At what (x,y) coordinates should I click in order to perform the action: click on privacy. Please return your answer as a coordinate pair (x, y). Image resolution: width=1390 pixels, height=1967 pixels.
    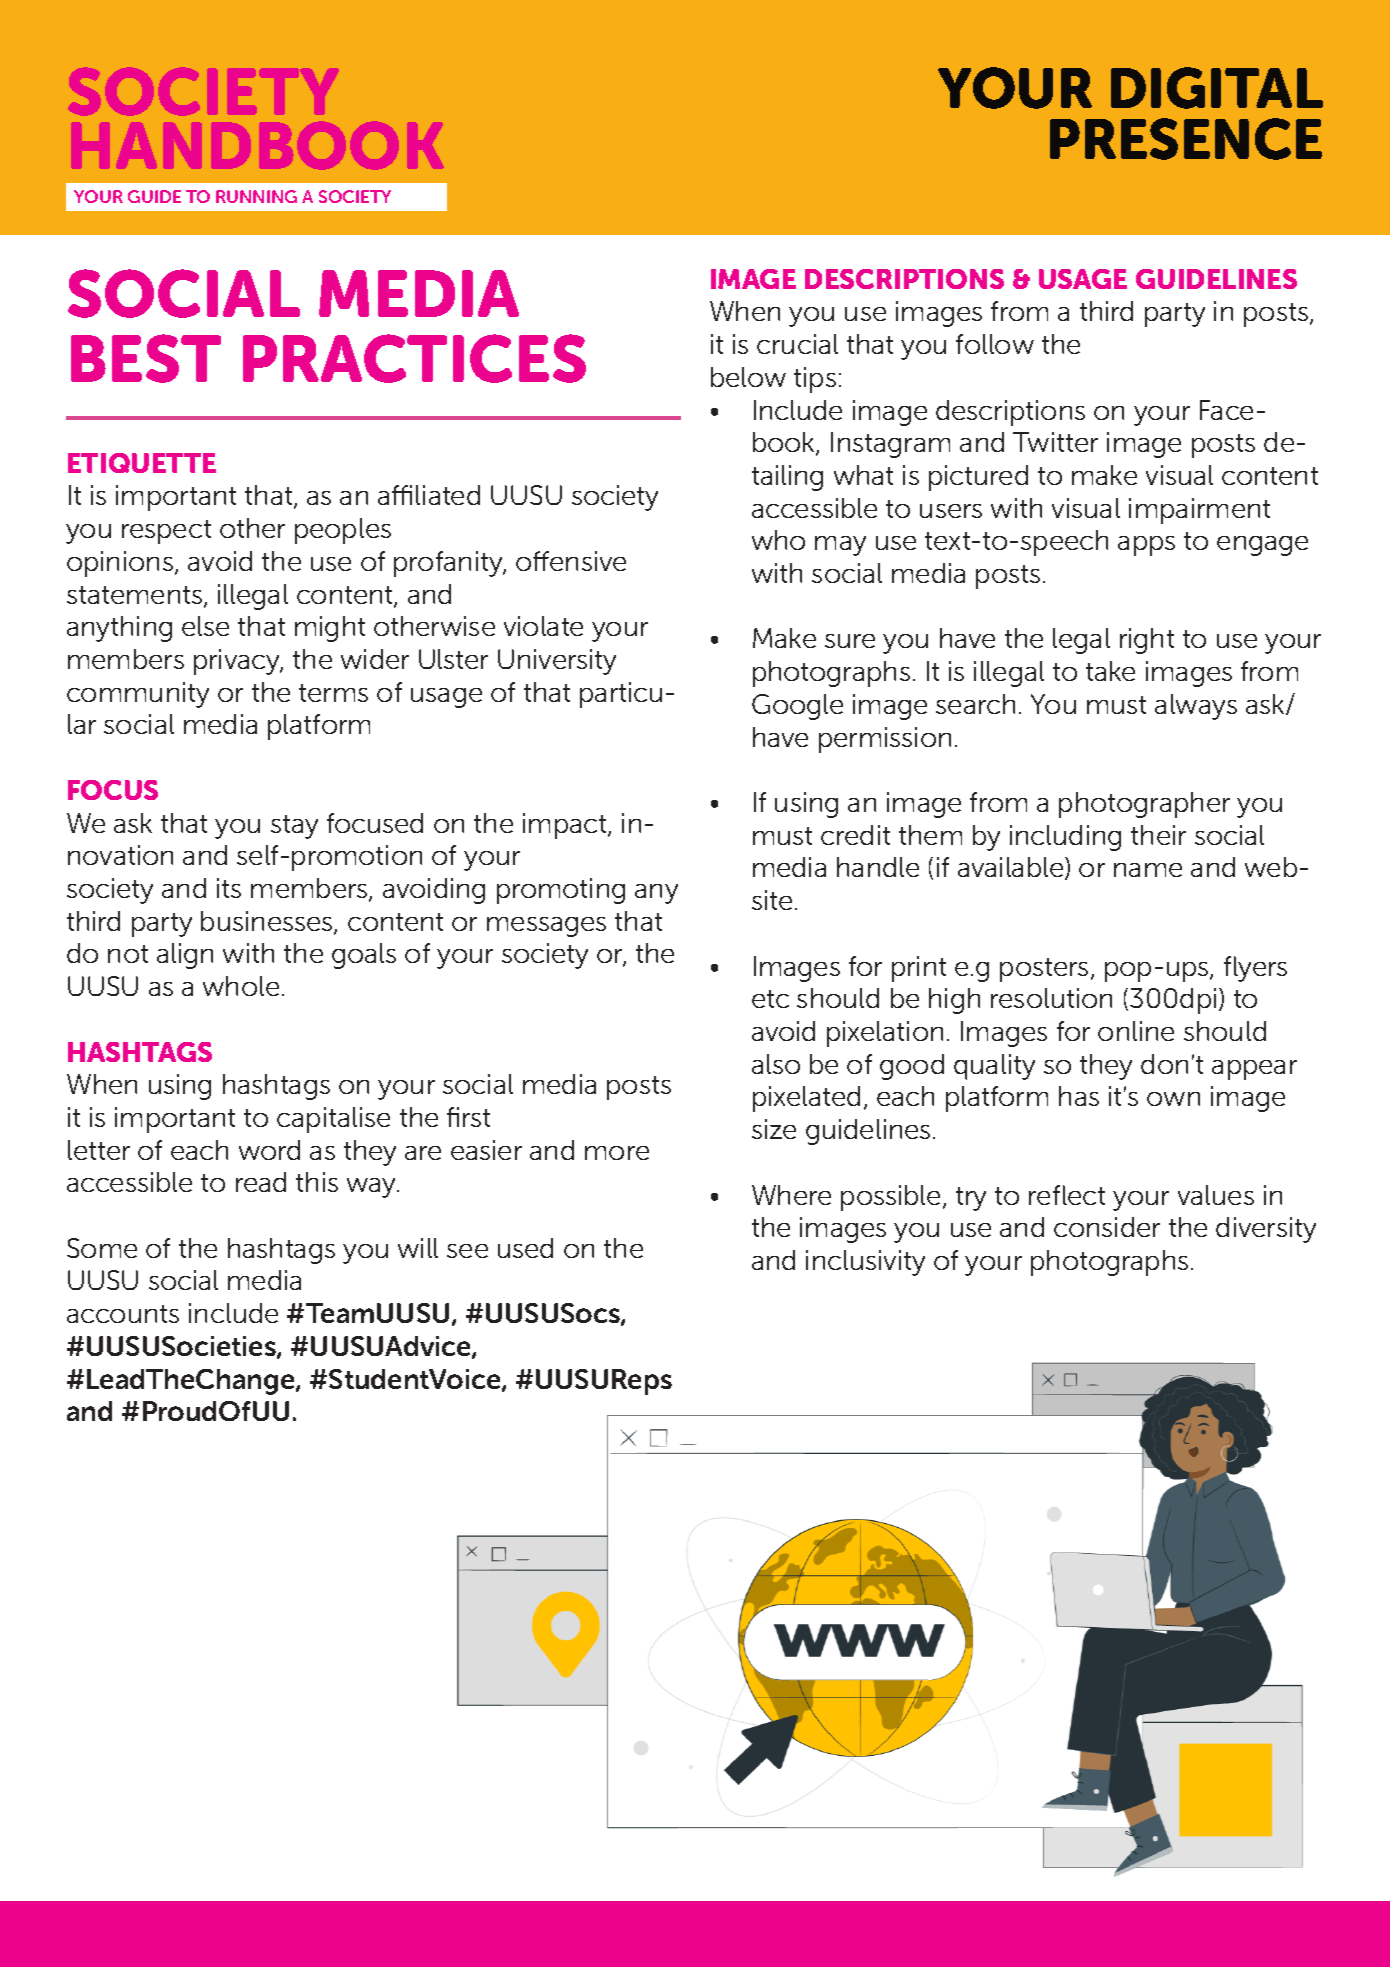
    Looking at the image, I should click on (238, 662).
